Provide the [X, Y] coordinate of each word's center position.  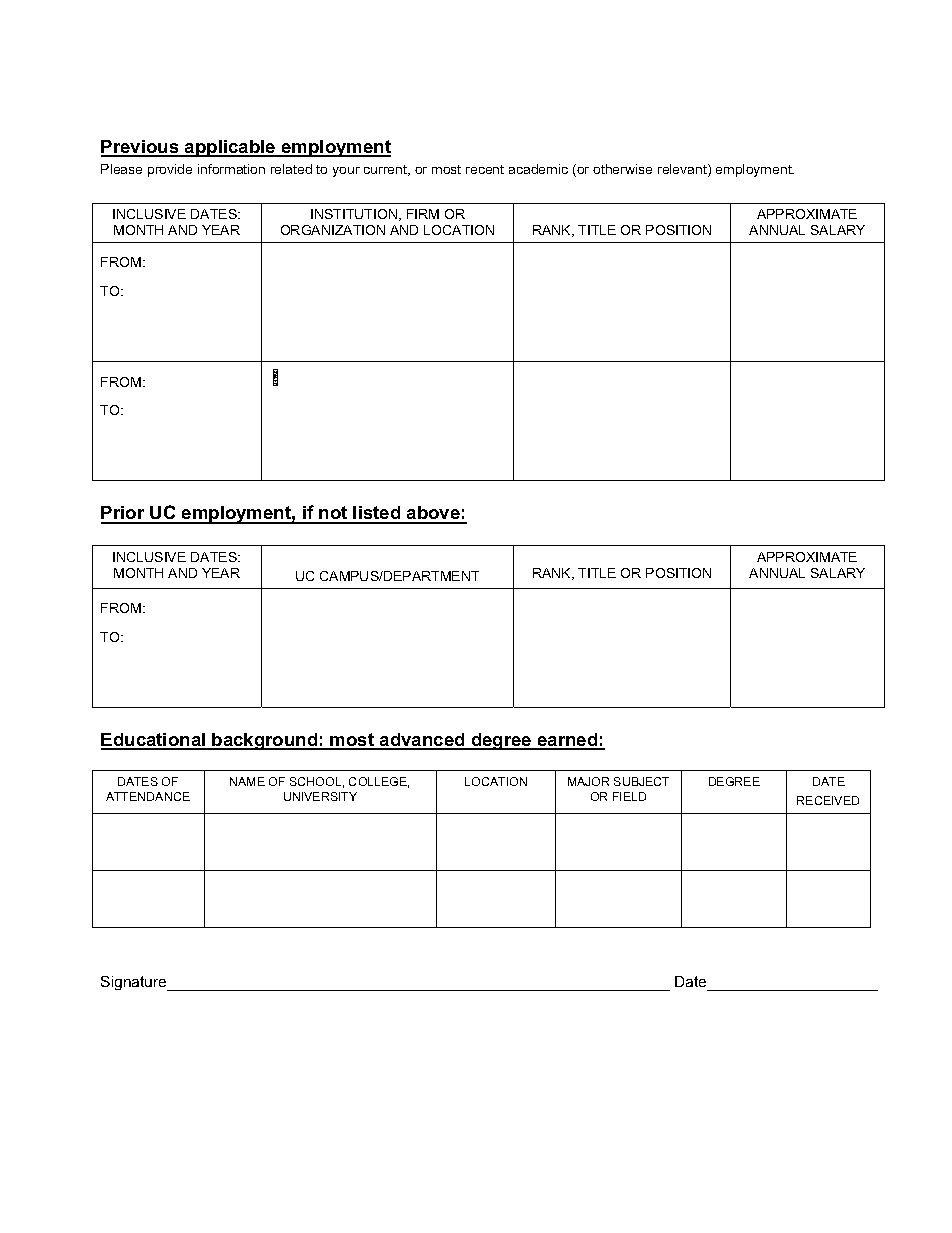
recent [485, 169]
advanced [422, 741]
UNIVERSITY [320, 796]
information [231, 169]
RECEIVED [828, 800]
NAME [247, 781]
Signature [135, 983]
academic [538, 169]
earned [568, 741]
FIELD [629, 796]
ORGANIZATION [333, 230]
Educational [154, 741]
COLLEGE [379, 782]
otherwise [622, 169]
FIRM [423, 214]
